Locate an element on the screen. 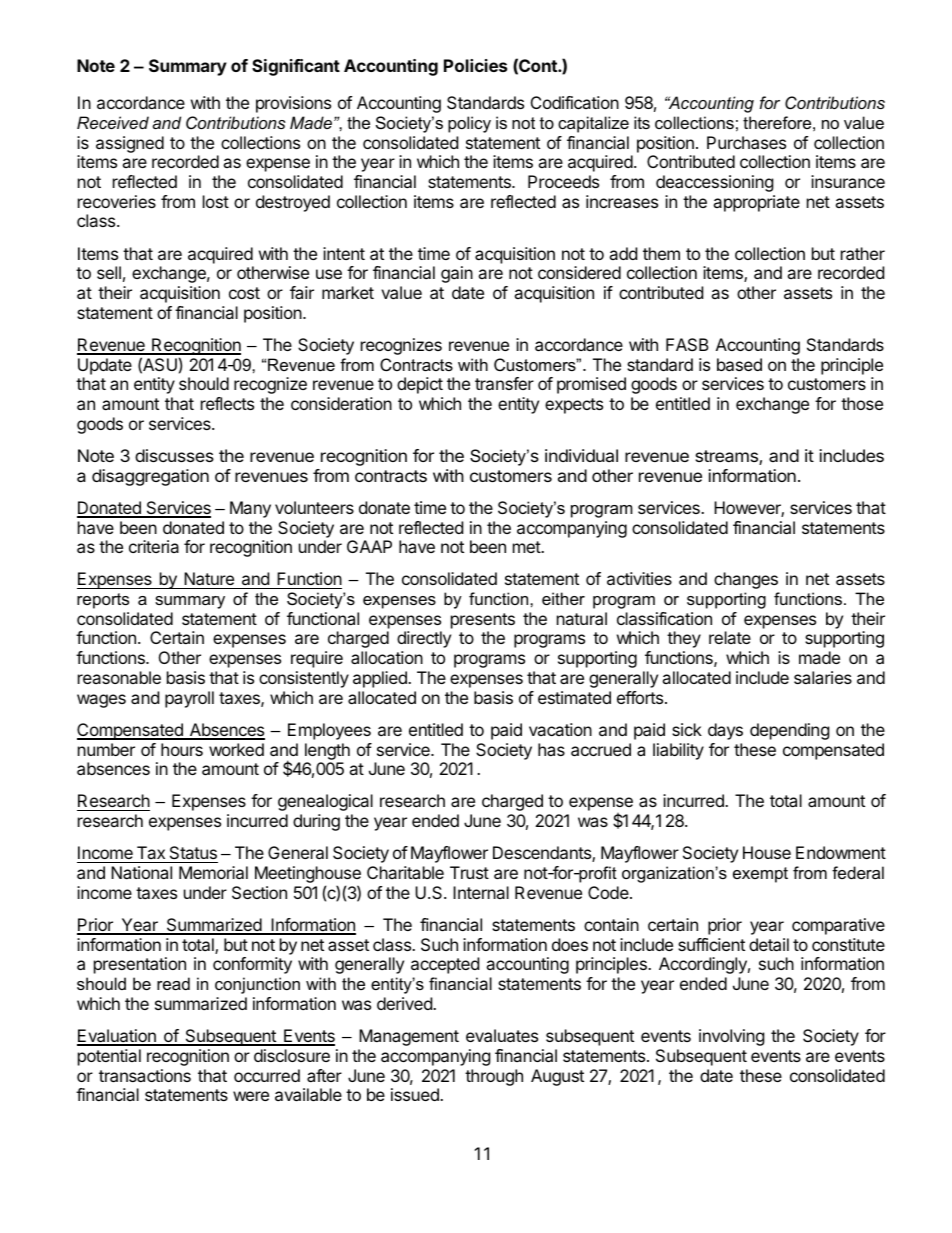 This screenshot has width=952, height=1233. policy is located at coordinates (469, 124).
